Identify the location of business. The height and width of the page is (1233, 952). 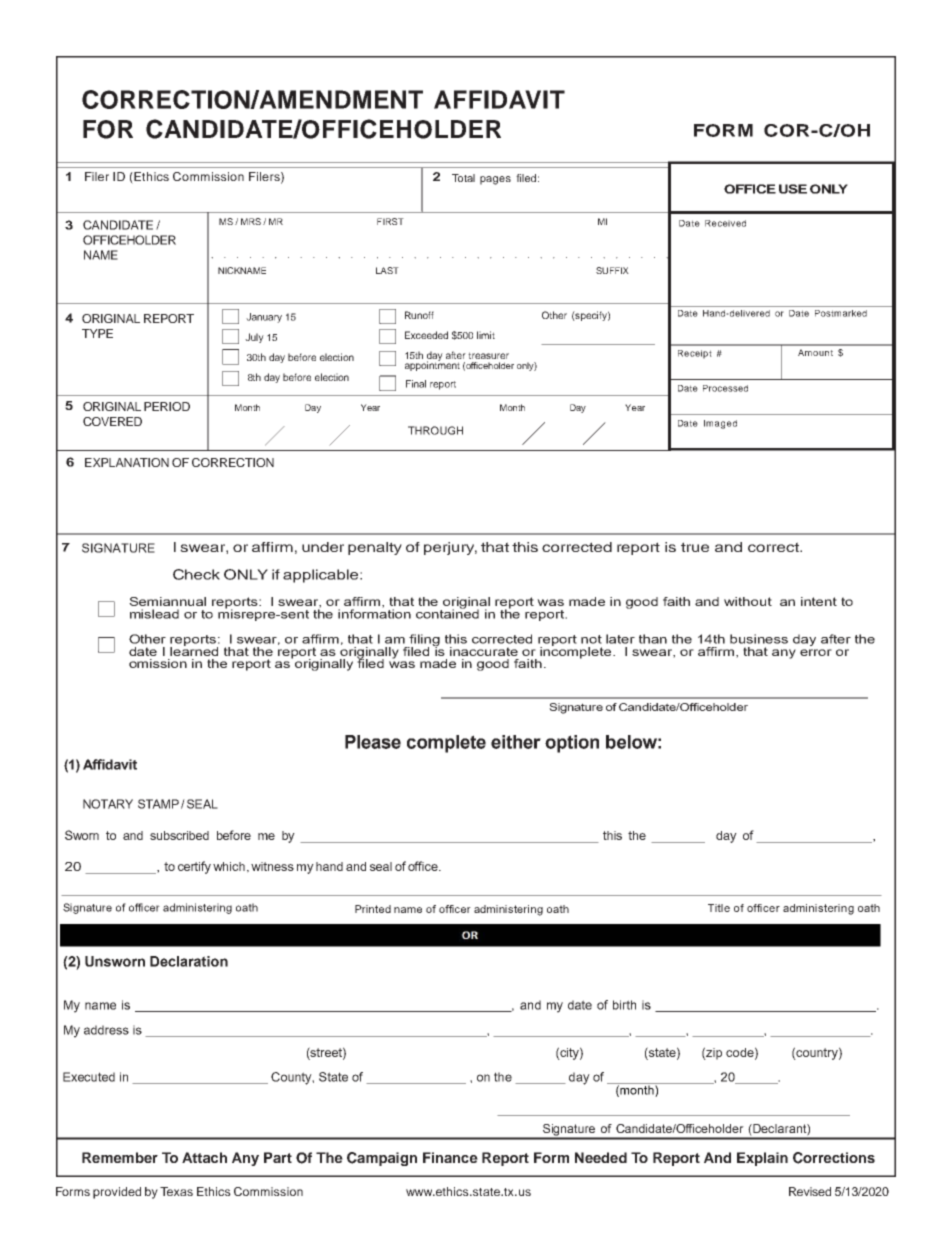
(759, 639).
